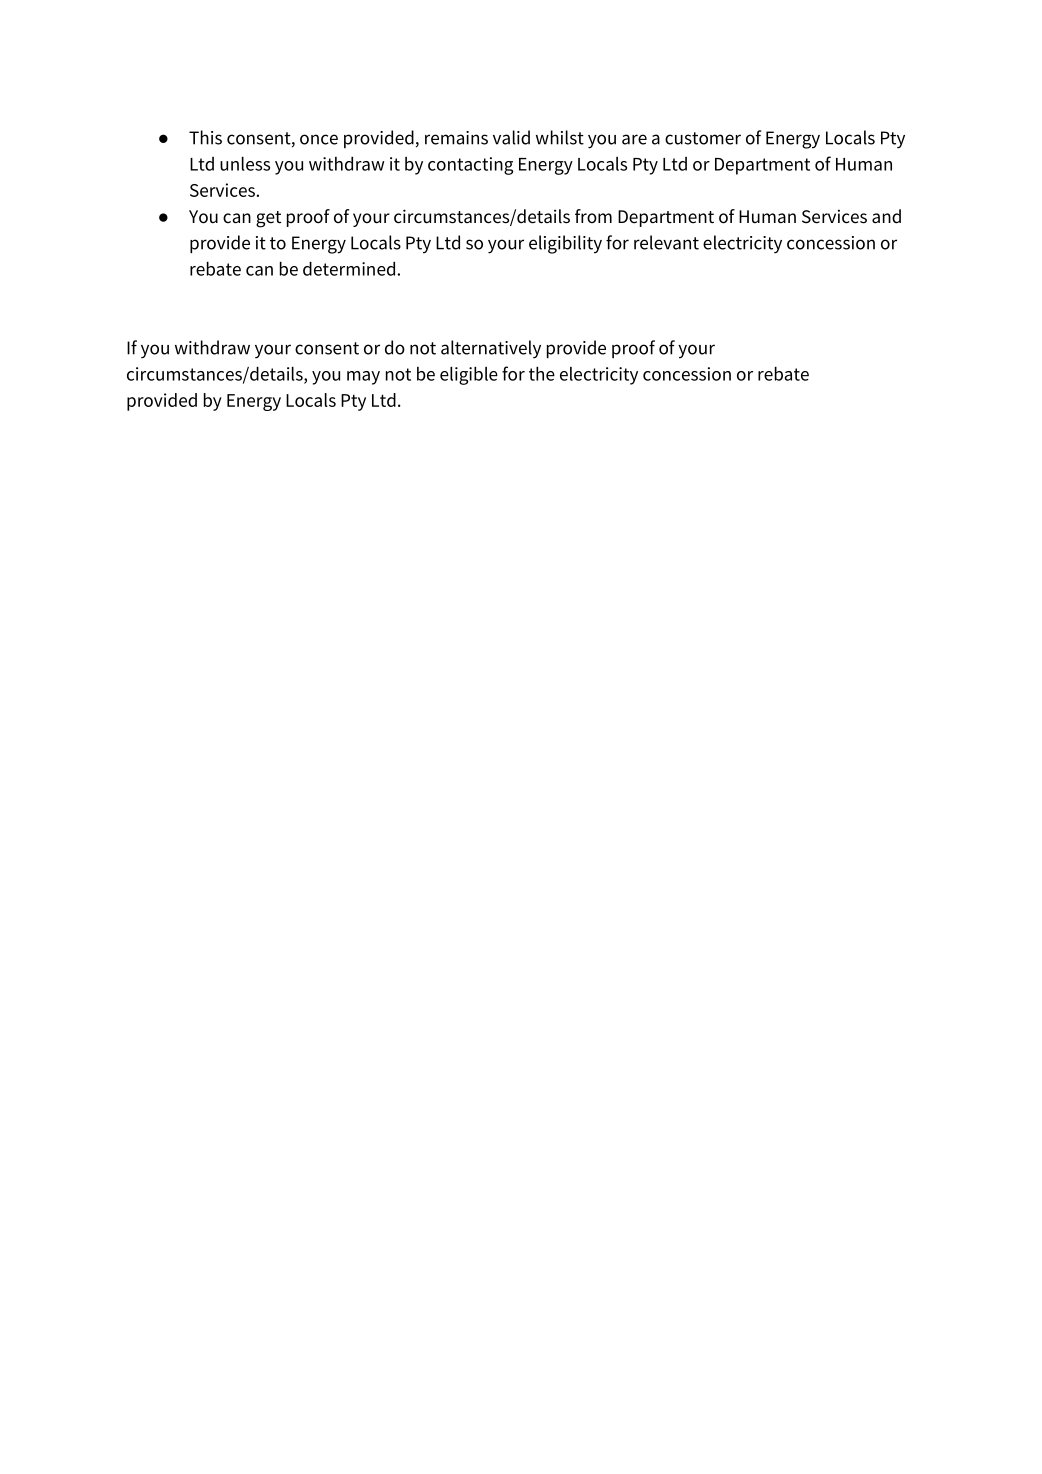 The height and width of the document is (1474, 1042). I want to click on relevant, so click(666, 242).
